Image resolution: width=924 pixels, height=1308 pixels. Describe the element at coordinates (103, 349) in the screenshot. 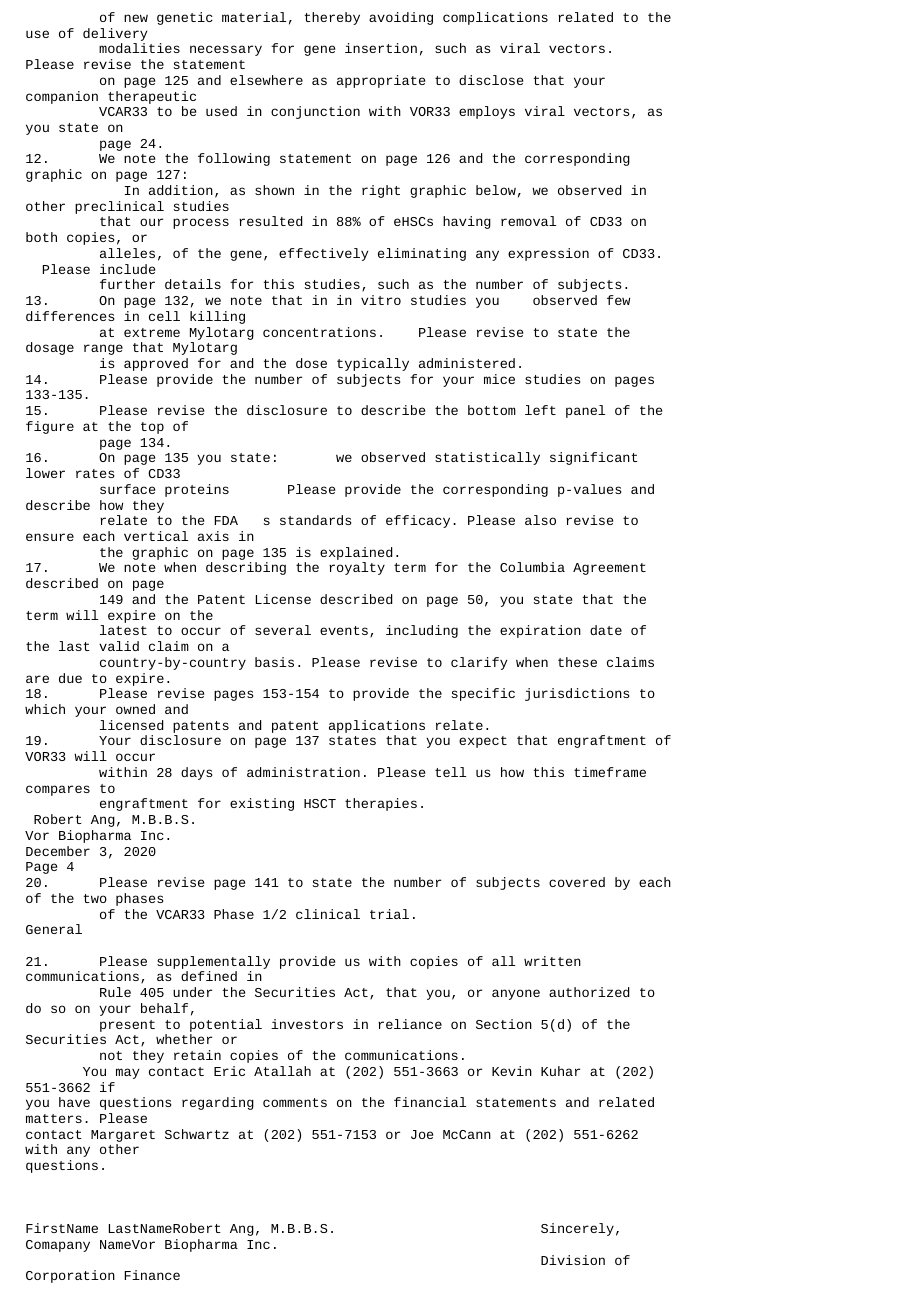

I see `range` at that location.
